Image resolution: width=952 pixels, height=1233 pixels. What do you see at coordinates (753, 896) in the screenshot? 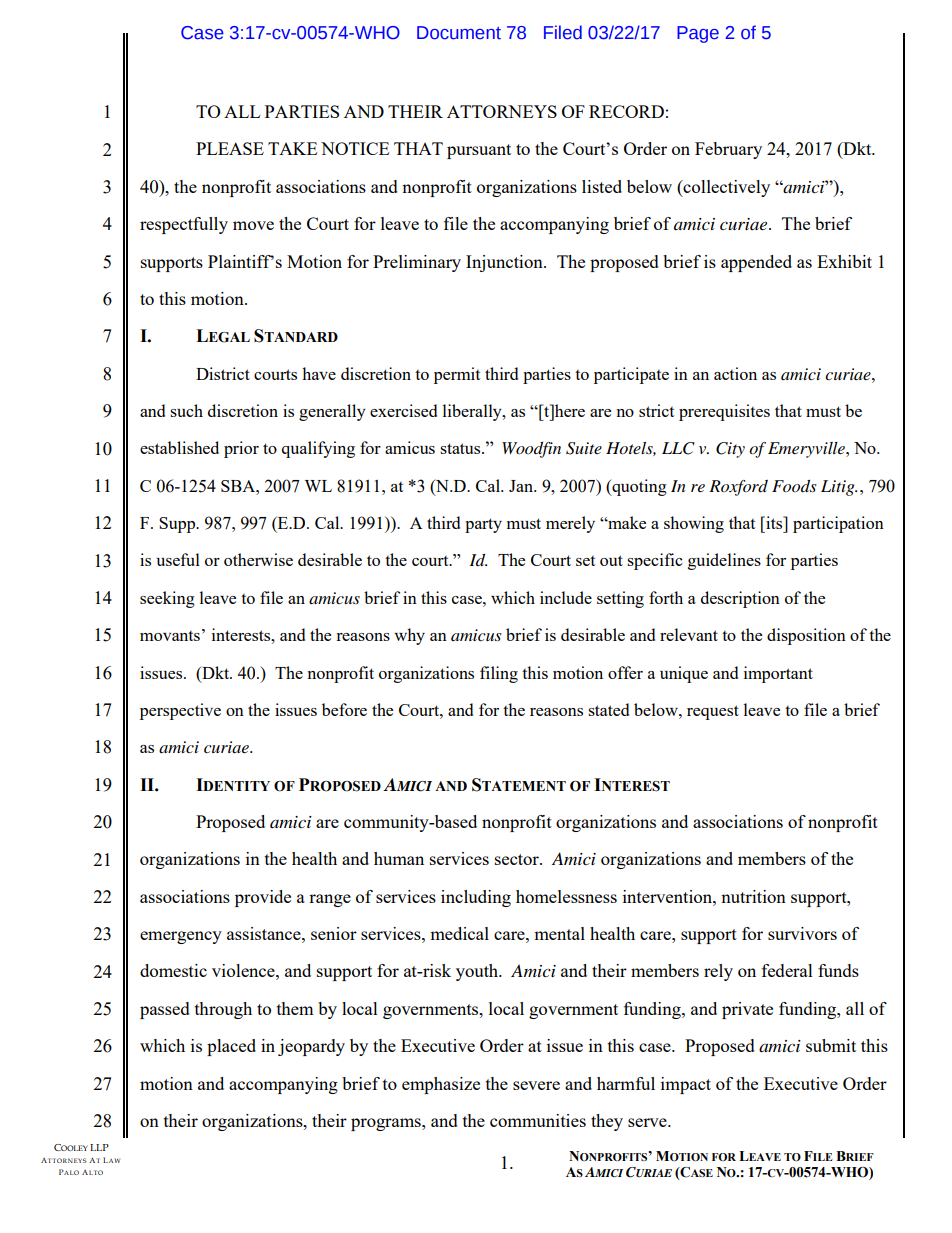
I see `nutrition` at bounding box center [753, 896].
